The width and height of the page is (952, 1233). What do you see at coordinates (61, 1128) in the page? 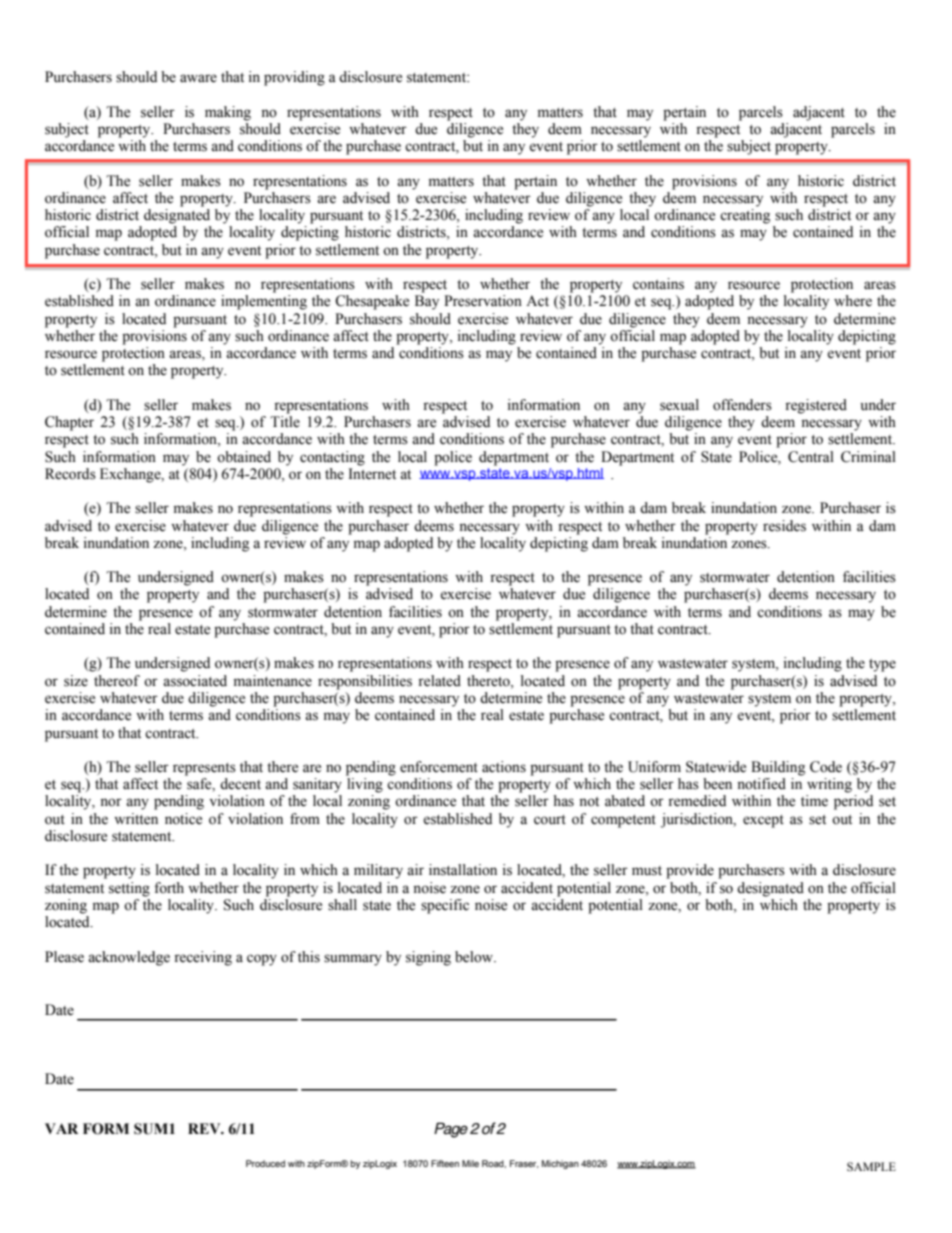
I see `VAR` at bounding box center [61, 1128].
